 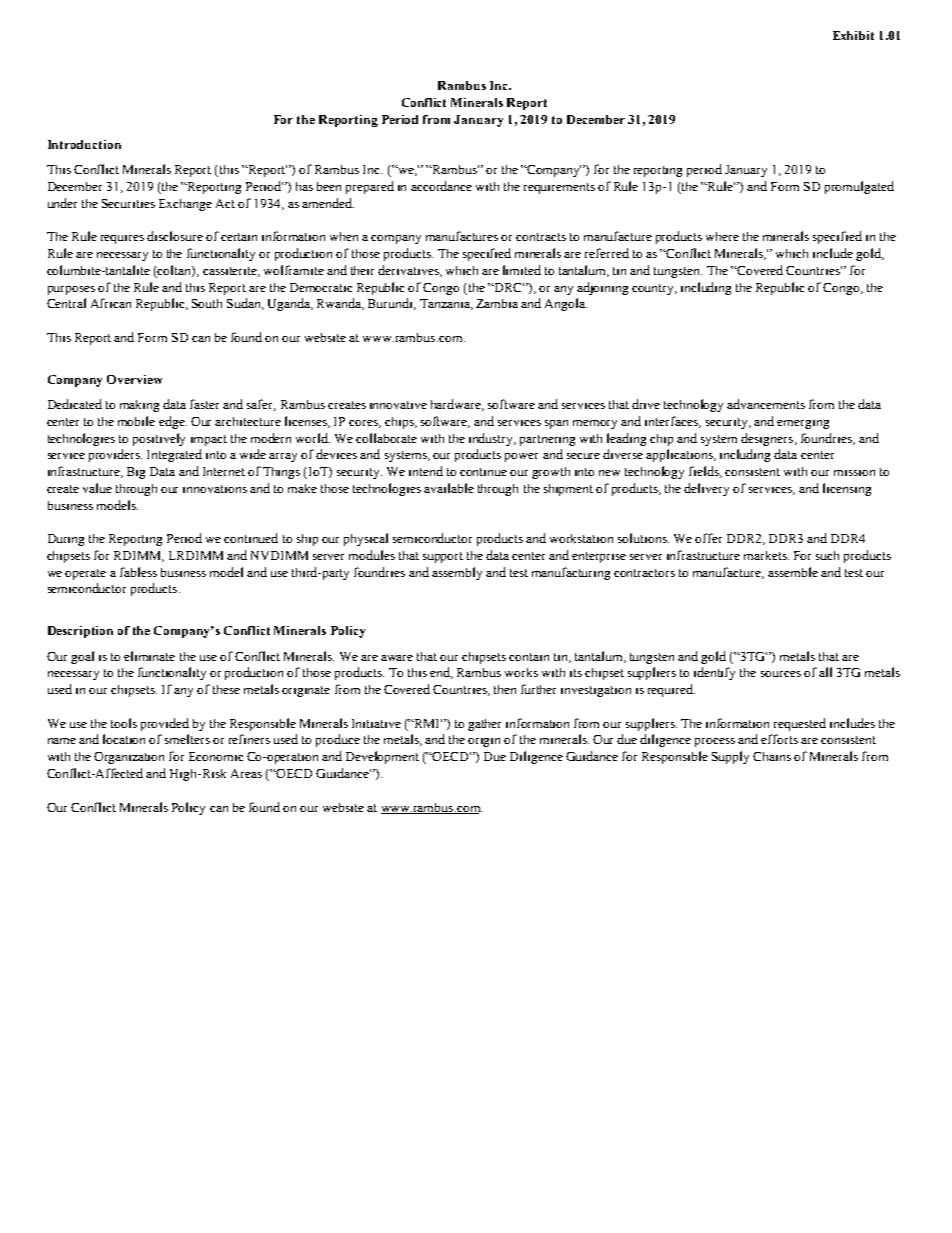 What do you see at coordinates (215, 489) in the screenshot?
I see `innovations` at bounding box center [215, 489].
